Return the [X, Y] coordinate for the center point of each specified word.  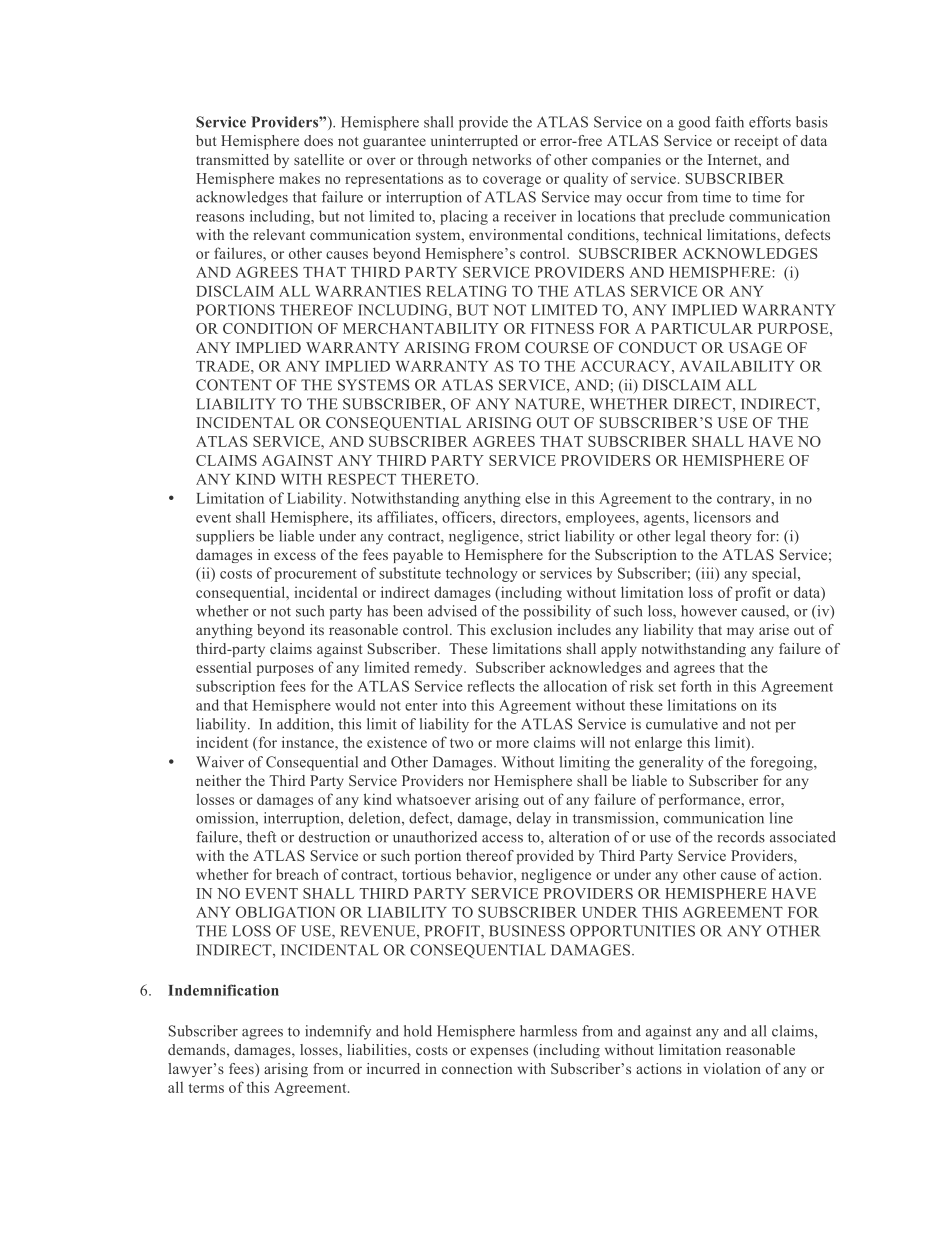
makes [299, 178]
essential [223, 667]
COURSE [557, 347]
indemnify [338, 1032]
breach [297, 874]
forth [696, 686]
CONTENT [234, 385]
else [537, 498]
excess [295, 556]
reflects [491, 686]
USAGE [755, 347]
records [741, 837]
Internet [734, 159]
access [502, 839]
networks [501, 159]
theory [731, 537]
